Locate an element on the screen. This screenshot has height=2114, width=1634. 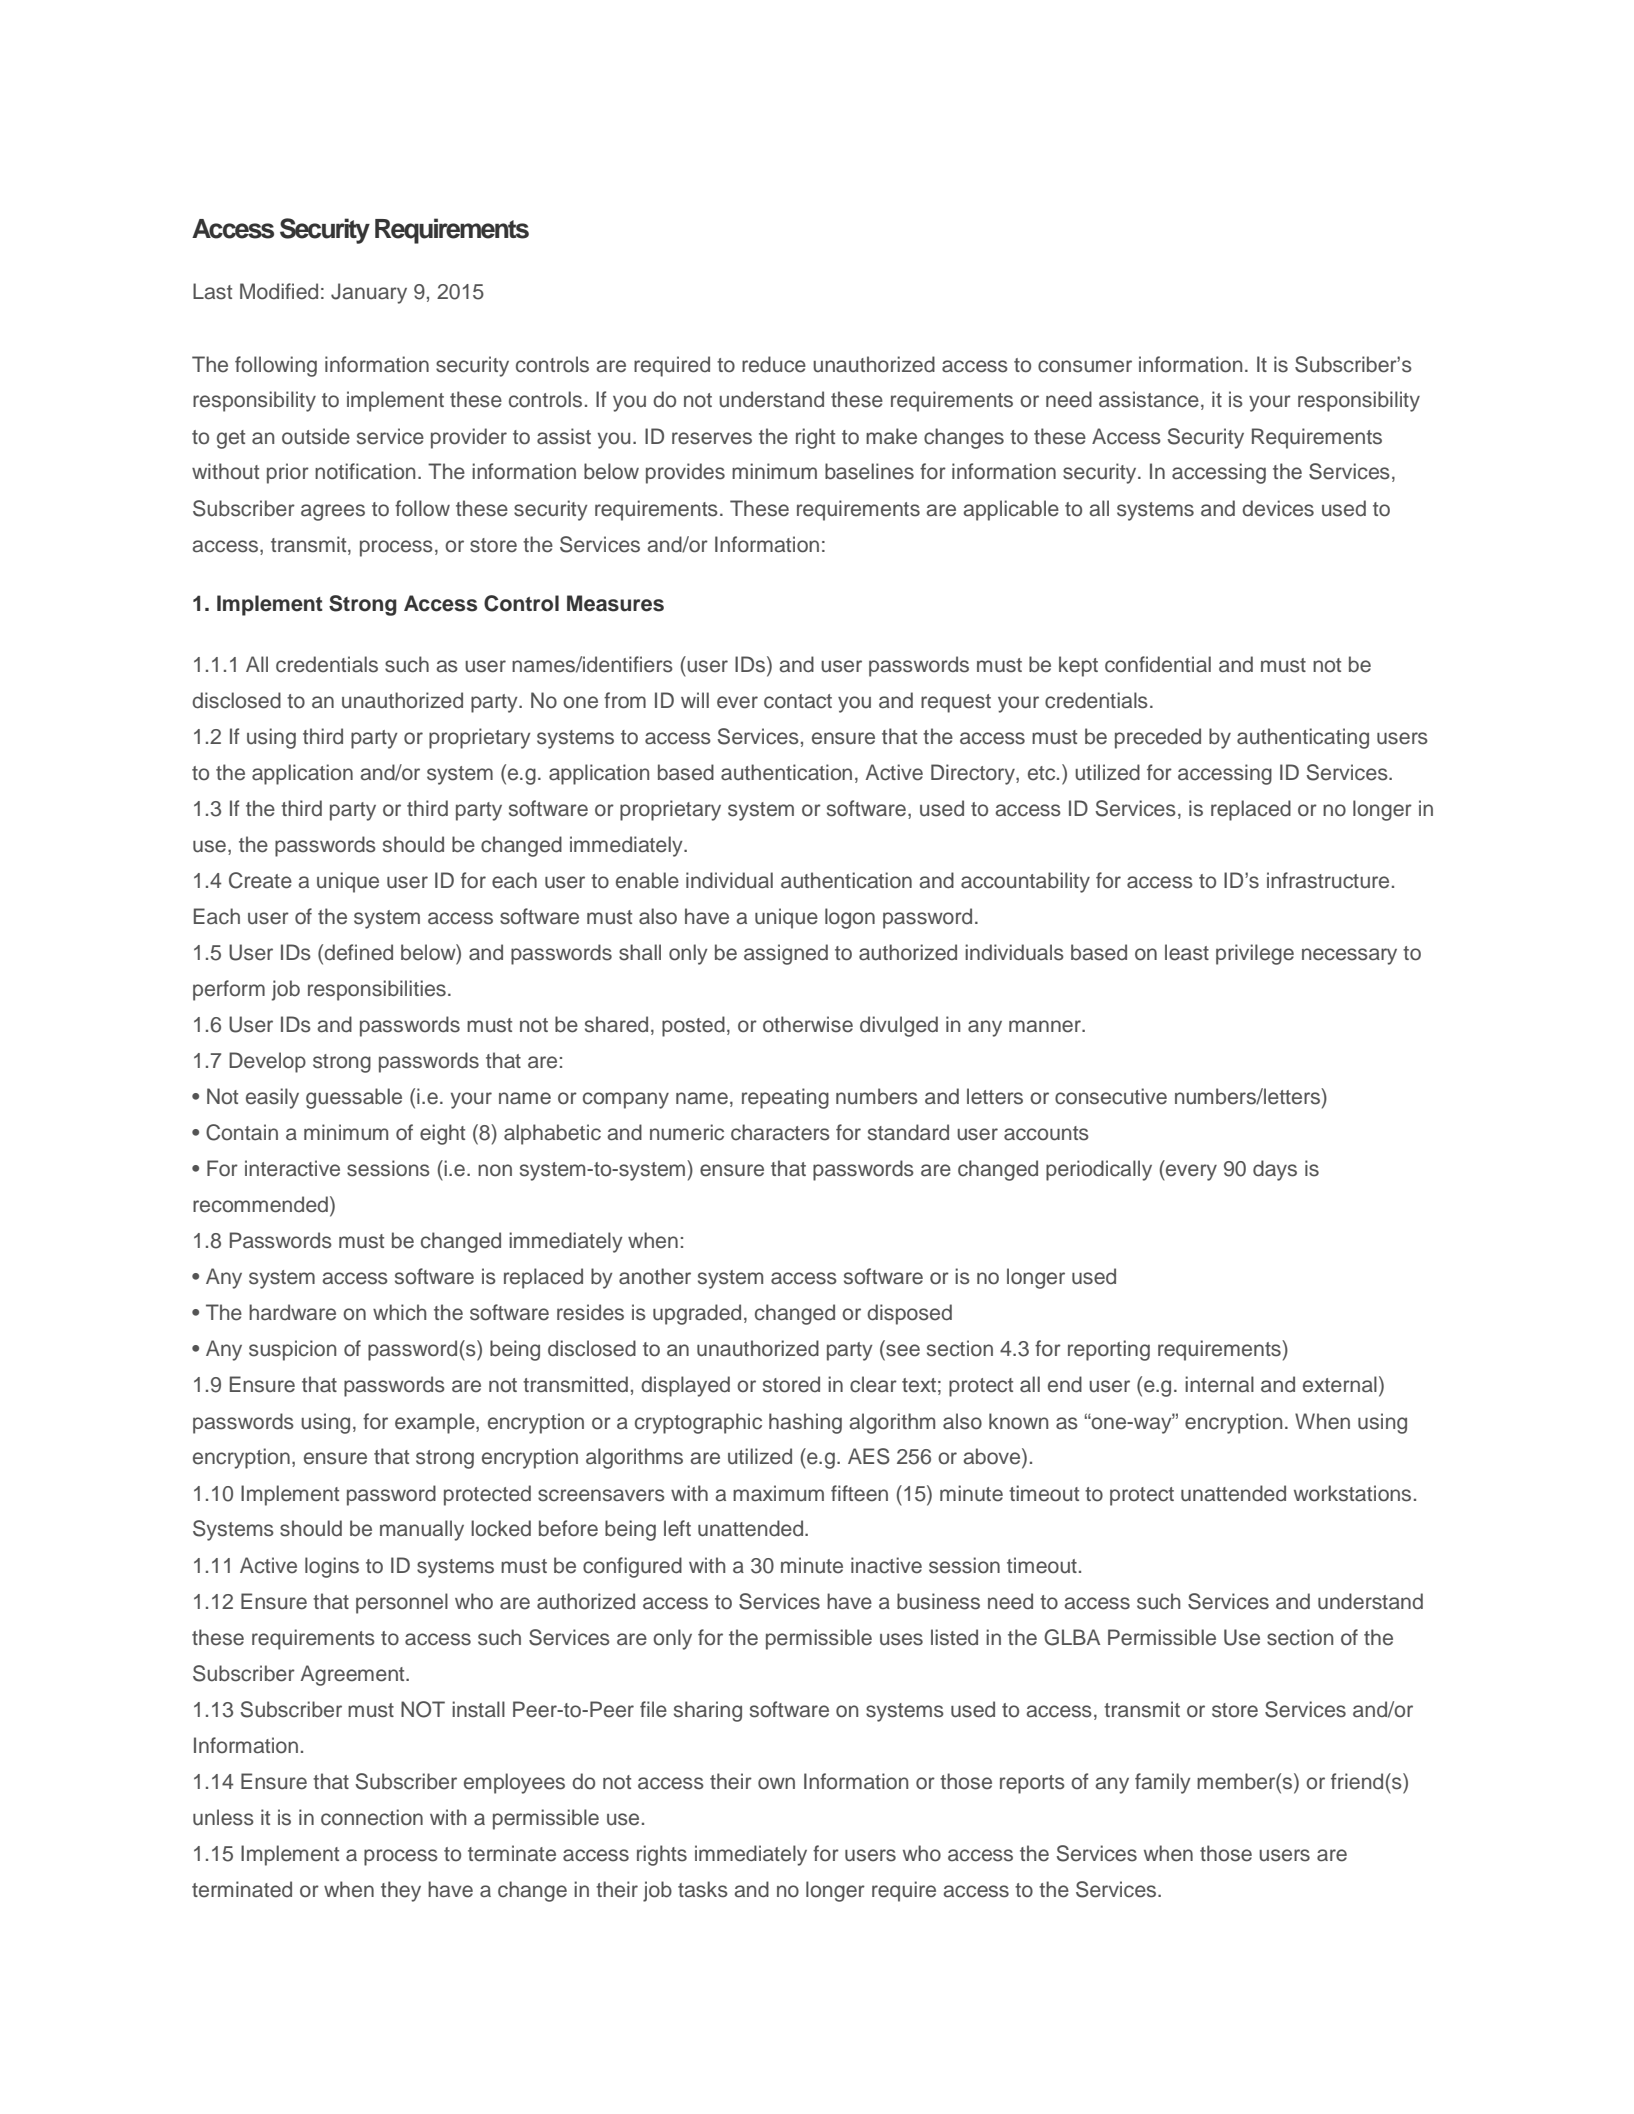
upgraded is located at coordinates (697, 1314).
